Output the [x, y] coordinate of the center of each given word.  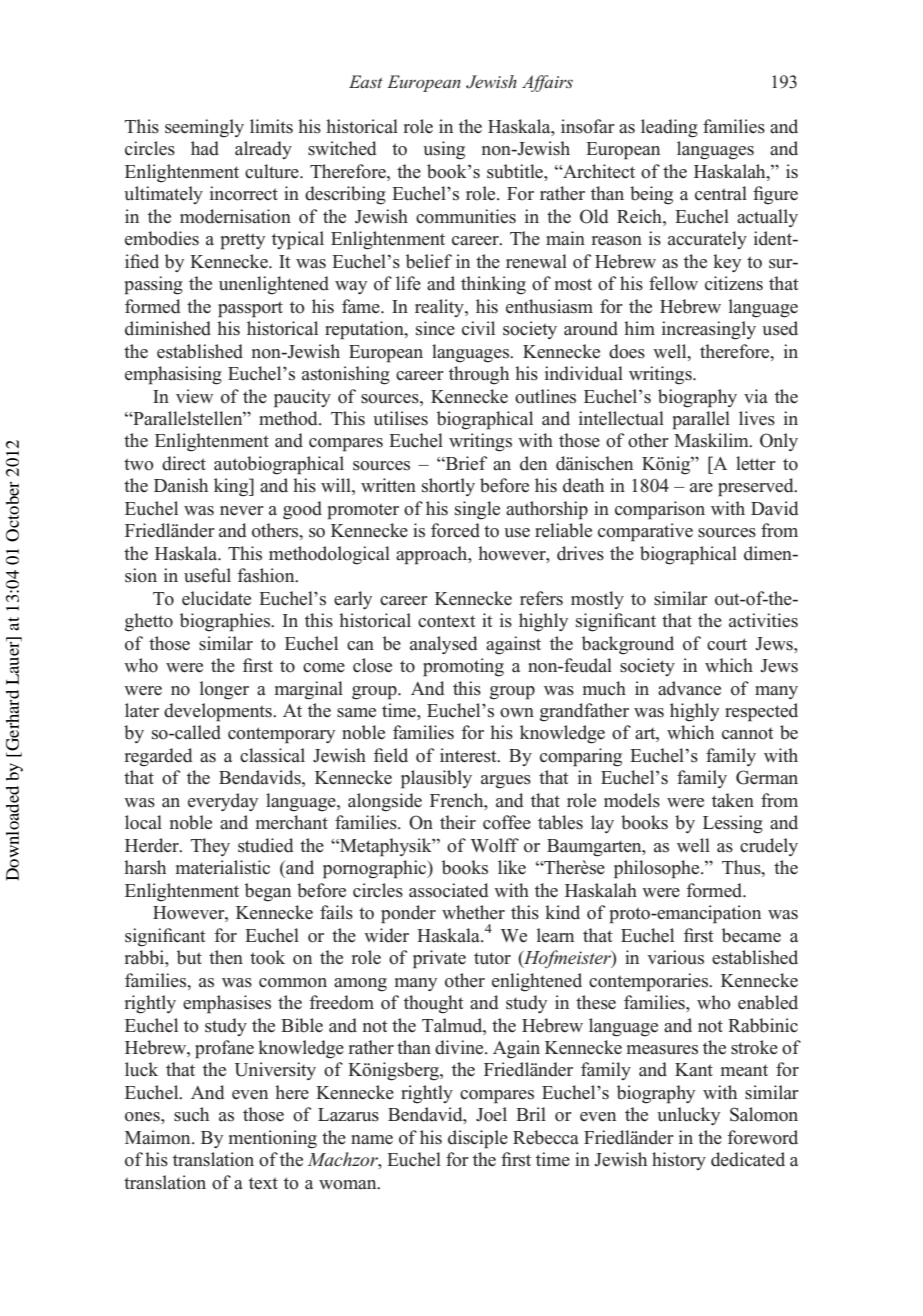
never [242, 511]
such [191, 1114]
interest [469, 755]
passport [250, 309]
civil [478, 328]
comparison [660, 510]
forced [455, 530]
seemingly [204, 128]
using [444, 150]
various [675, 957]
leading [669, 128]
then [226, 957]
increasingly [709, 330]
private [439, 959]
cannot [748, 734]
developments [219, 712]
